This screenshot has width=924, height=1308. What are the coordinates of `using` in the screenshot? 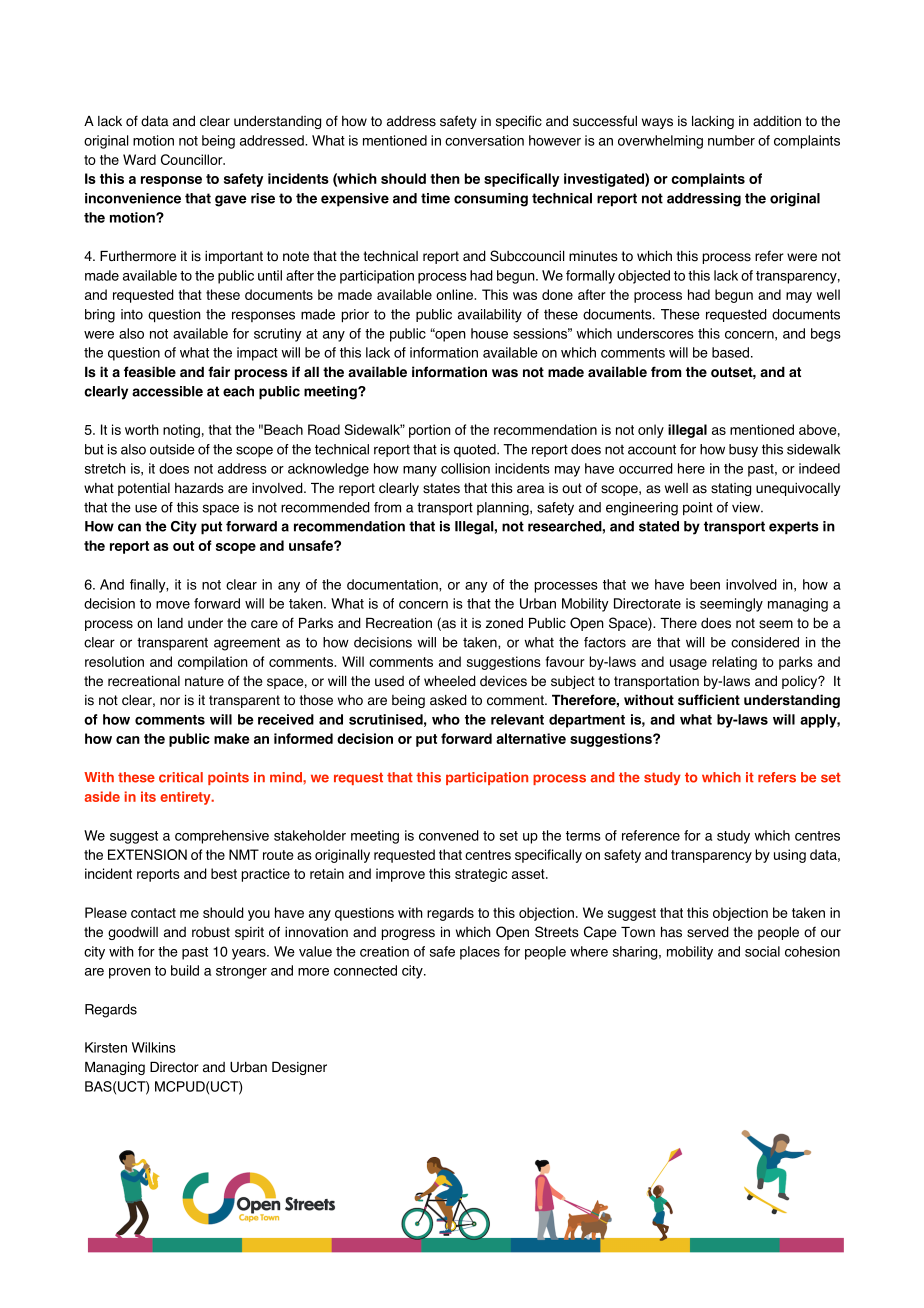 It's located at (790, 856).
